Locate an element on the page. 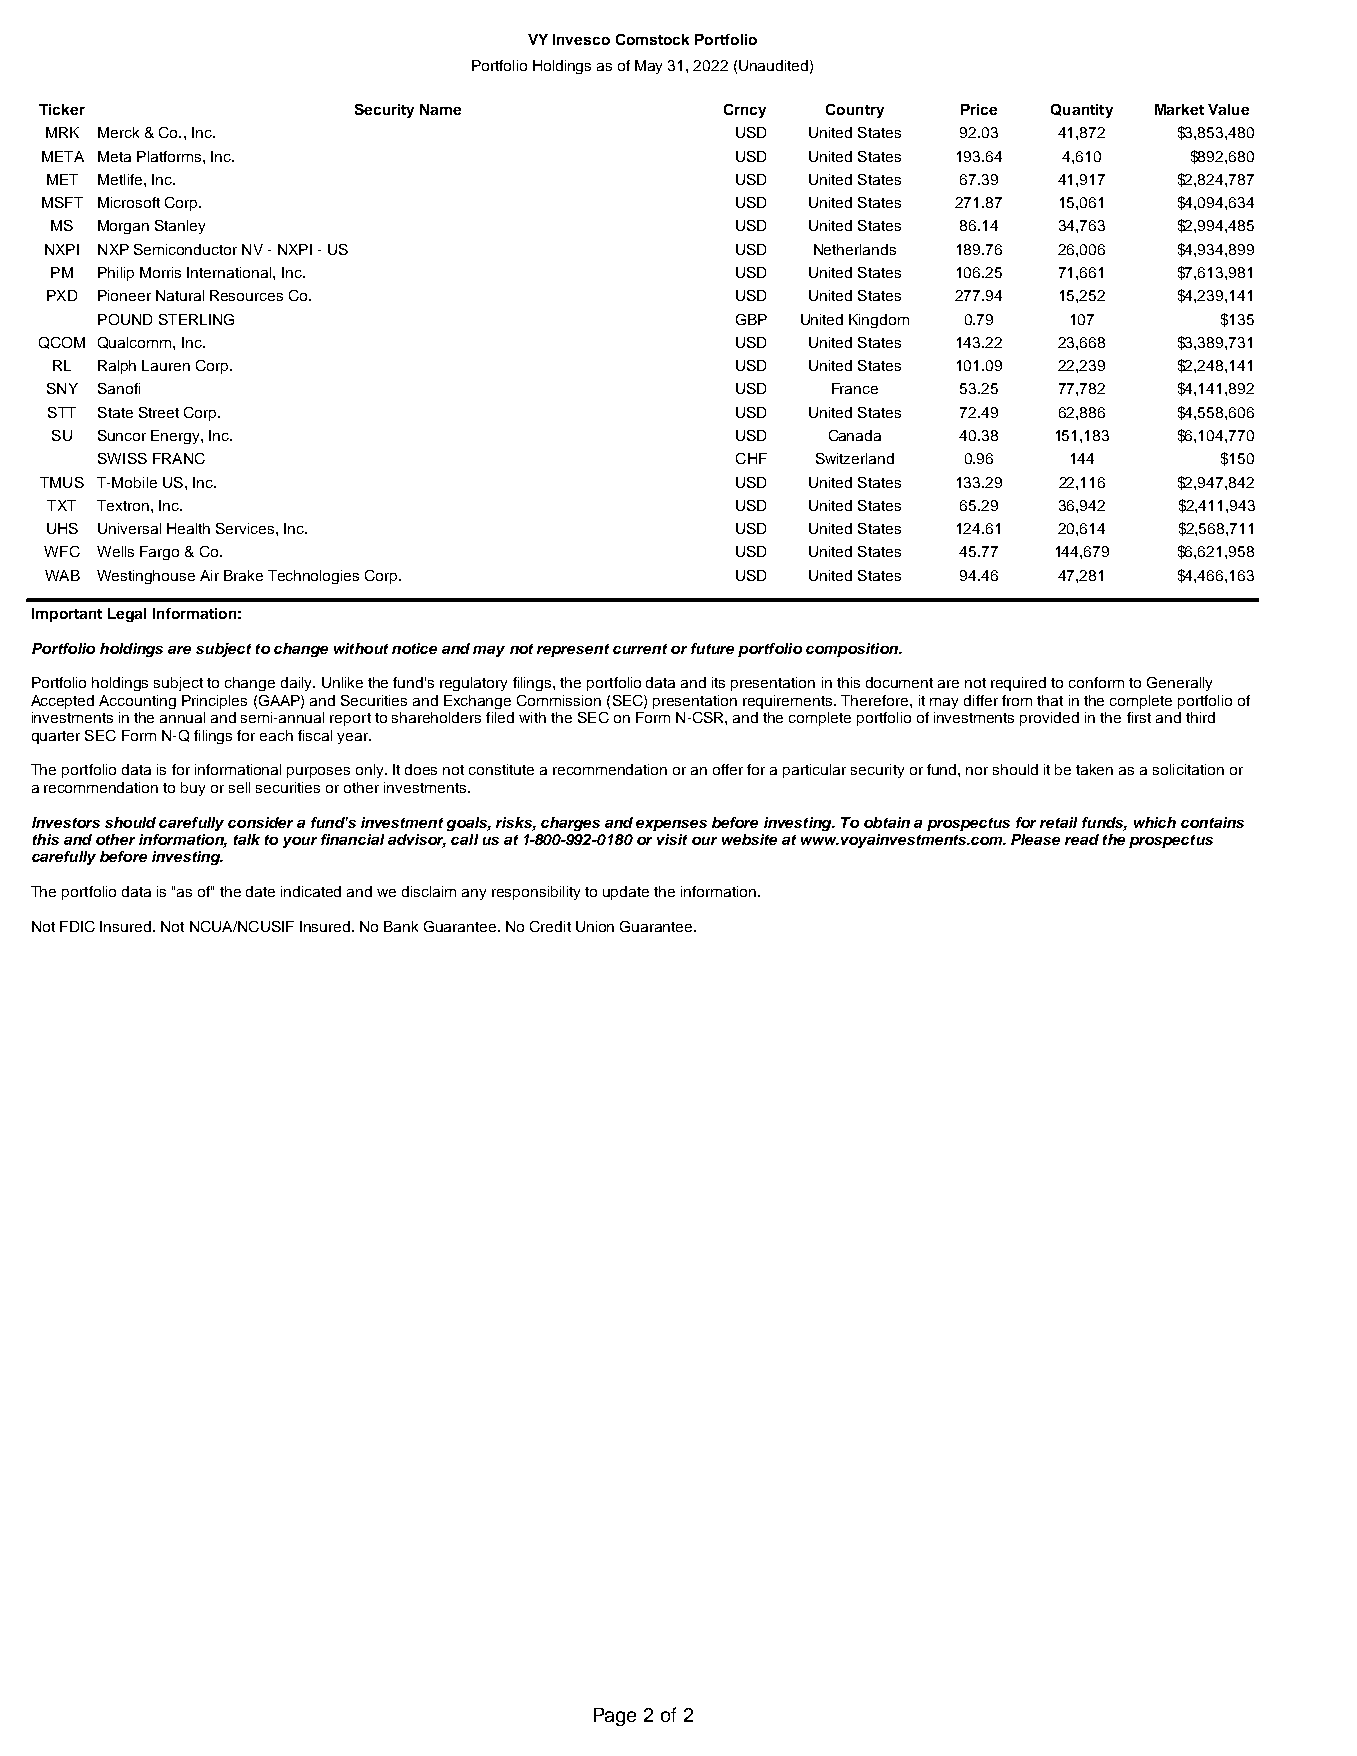 This page has height=1756, width=1357. Quantity is located at coordinates (1082, 111).
